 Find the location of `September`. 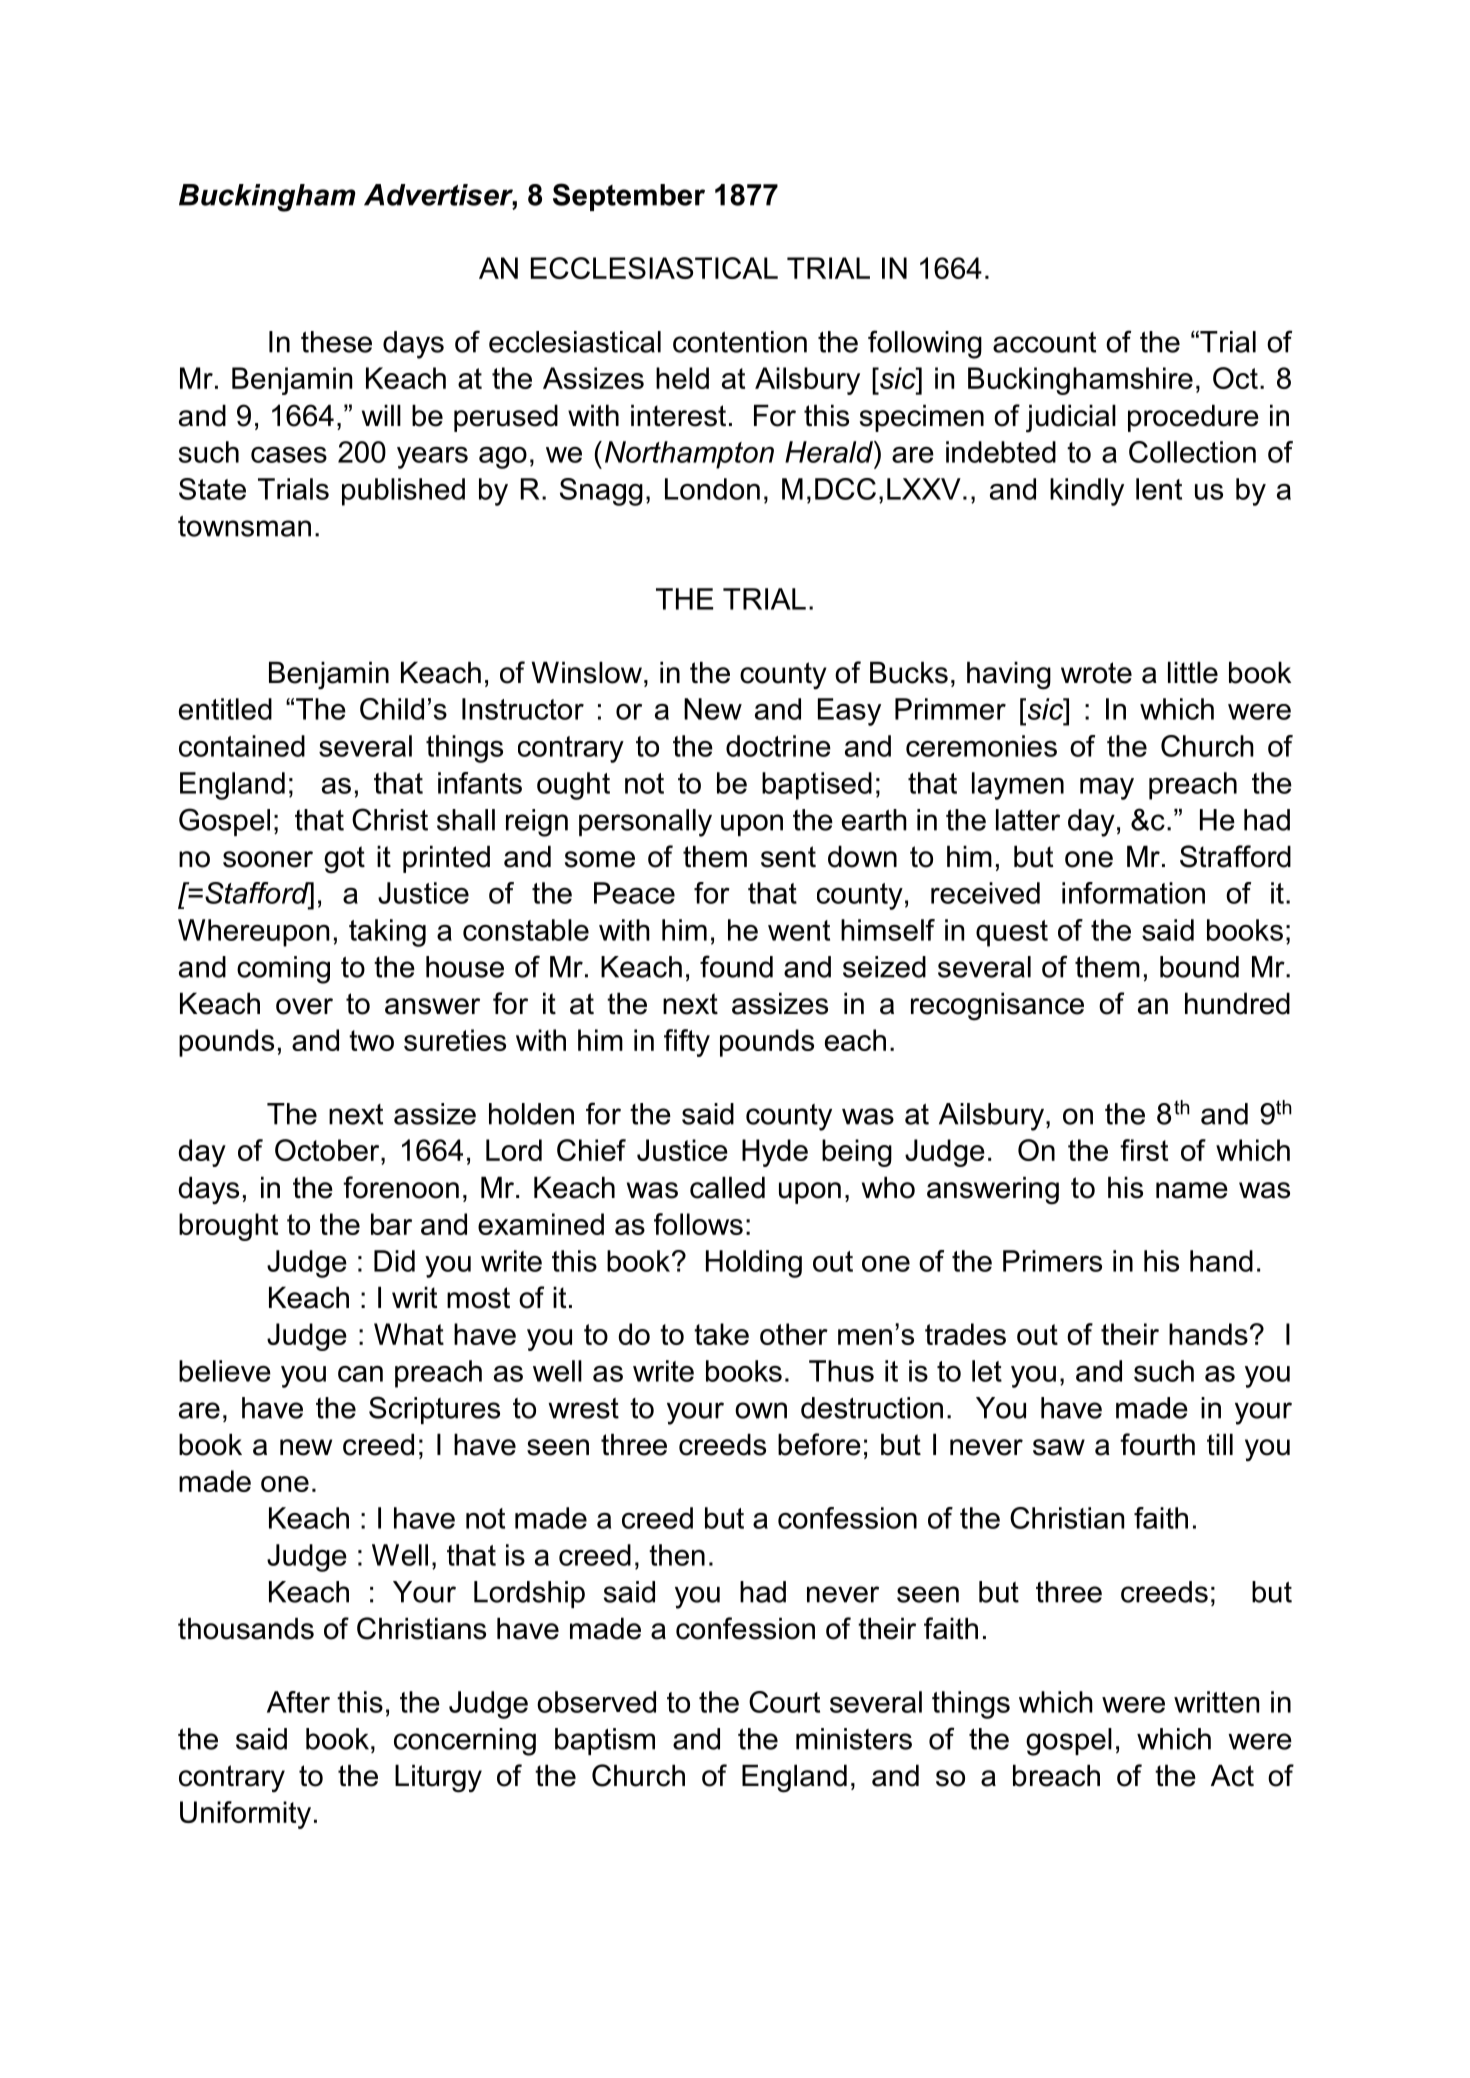

September is located at coordinates (629, 197).
